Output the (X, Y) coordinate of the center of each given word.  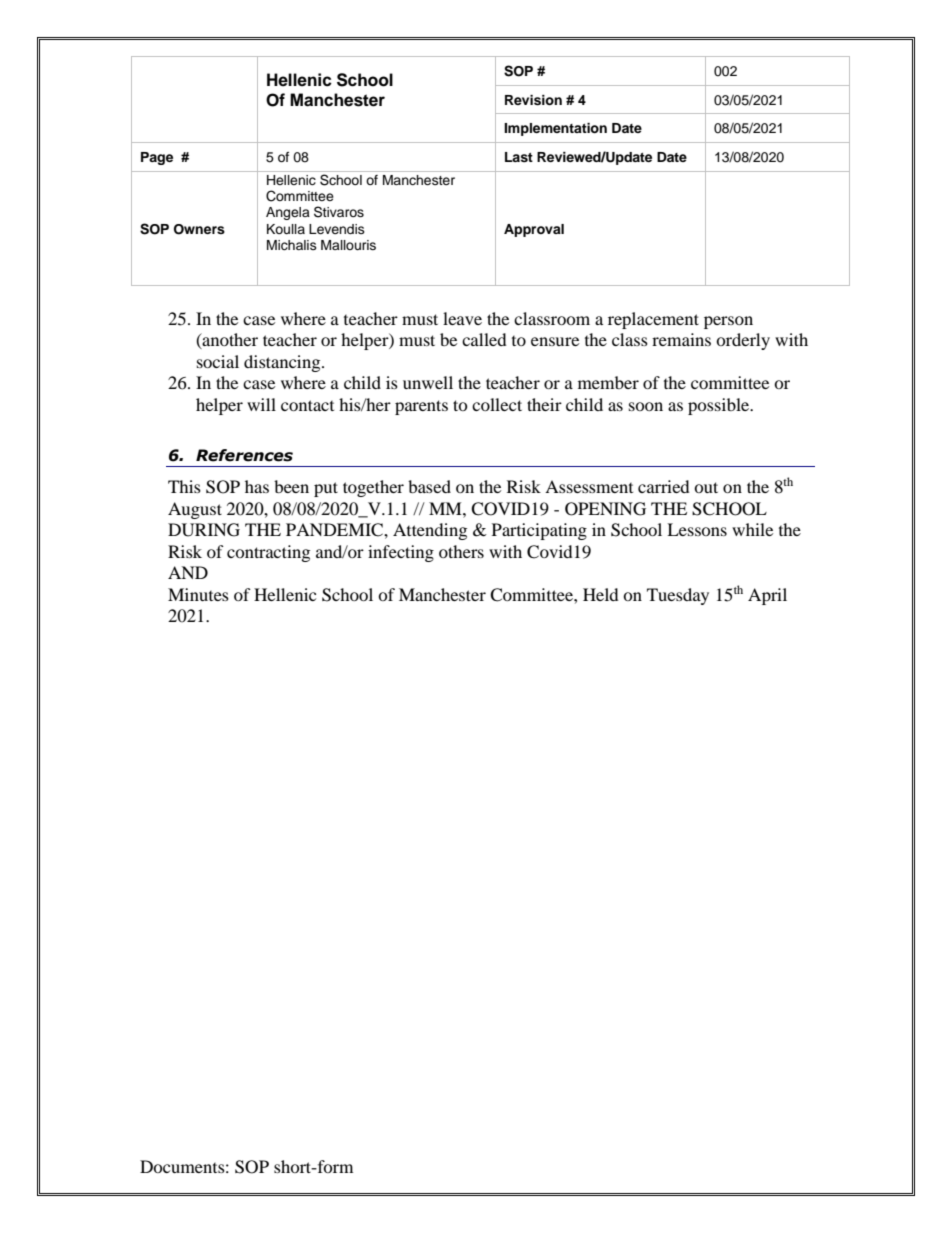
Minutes (198, 594)
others (461, 551)
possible (720, 406)
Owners (199, 229)
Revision (533, 100)
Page (157, 158)
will (261, 404)
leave (462, 318)
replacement (653, 320)
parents (421, 407)
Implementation (555, 129)
